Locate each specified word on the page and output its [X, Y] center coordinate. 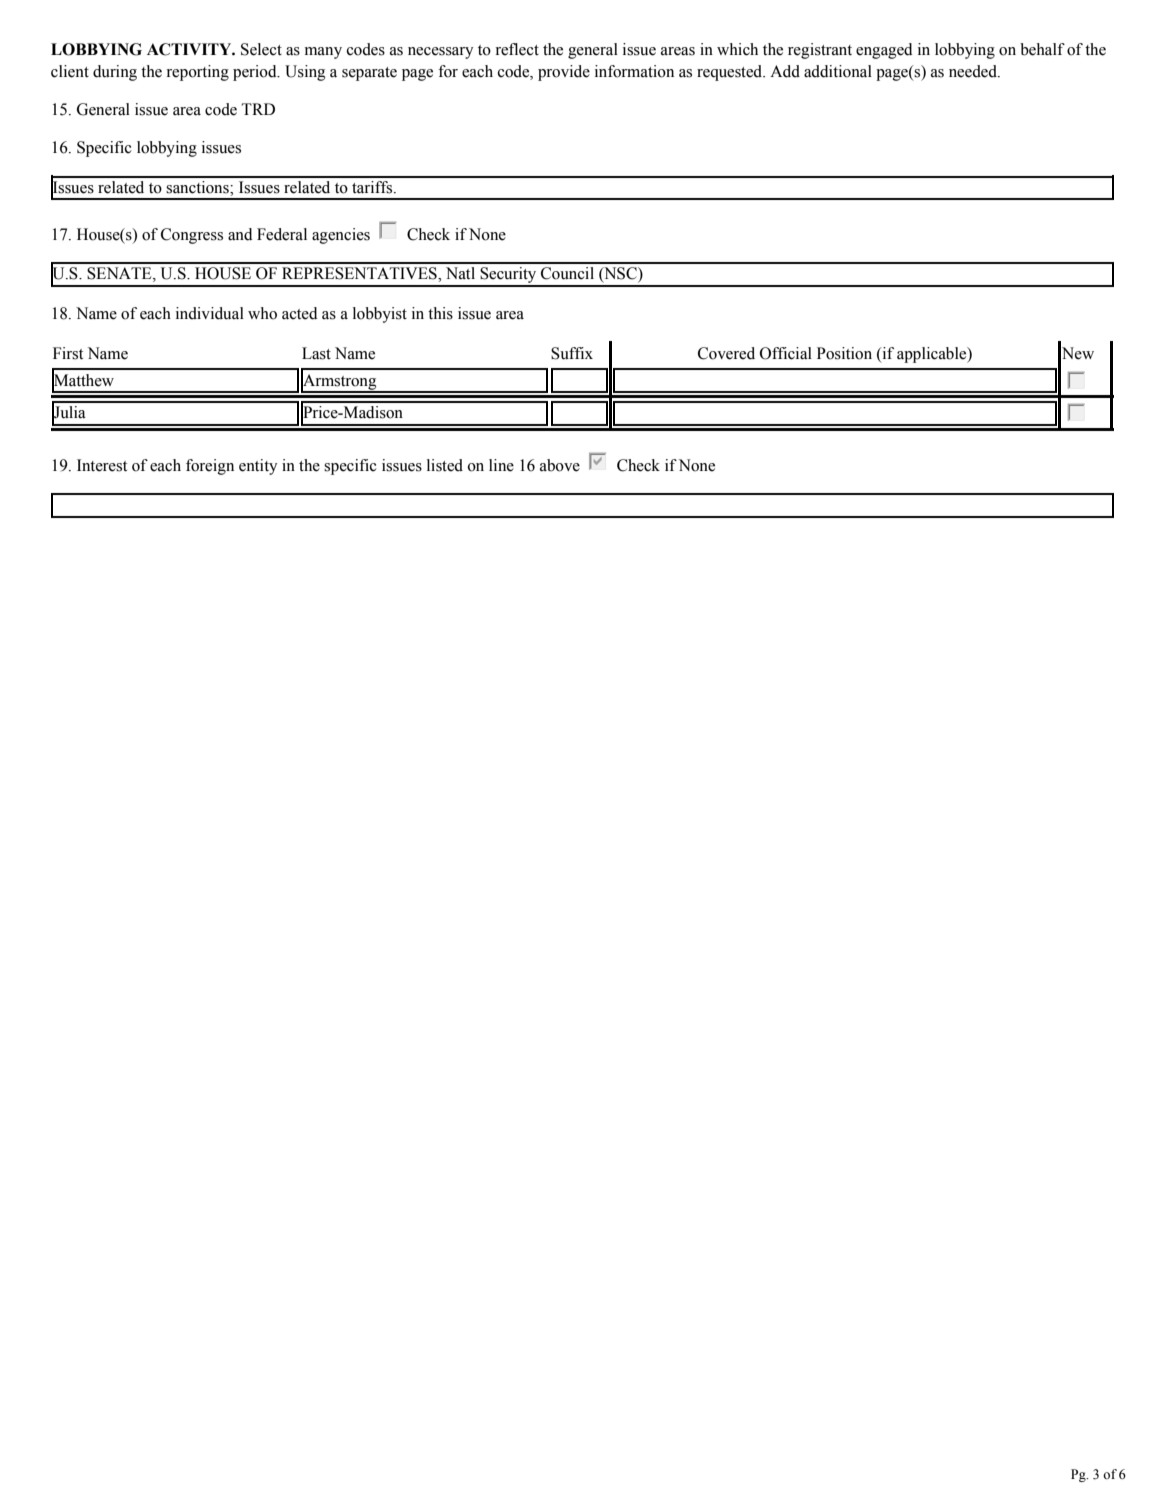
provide [564, 73]
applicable [933, 355]
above [560, 465]
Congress [192, 236]
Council [567, 273]
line [501, 465]
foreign [210, 467]
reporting [198, 73]
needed [974, 71]
